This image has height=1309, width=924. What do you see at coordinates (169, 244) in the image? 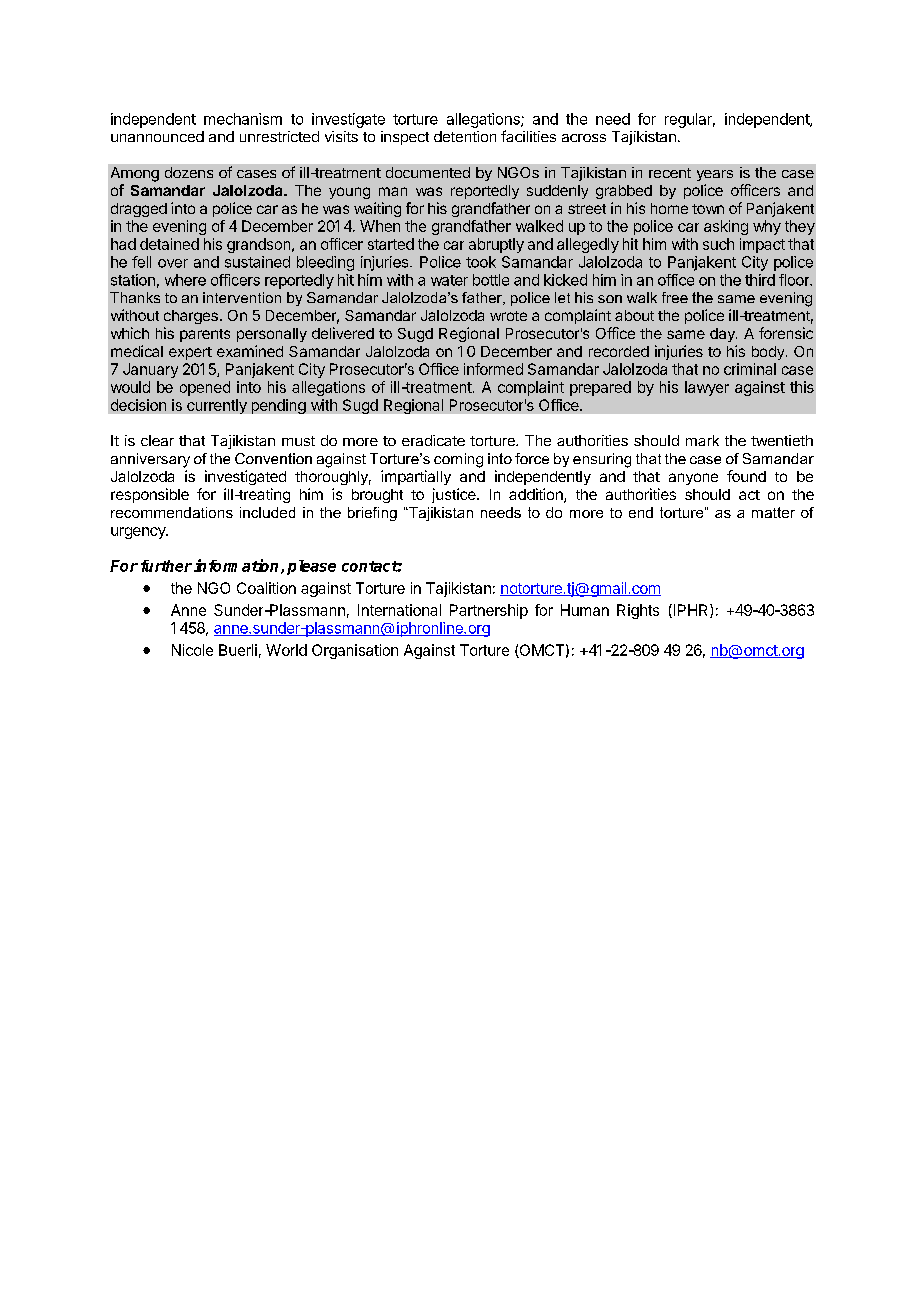
I see `detained` at bounding box center [169, 244].
